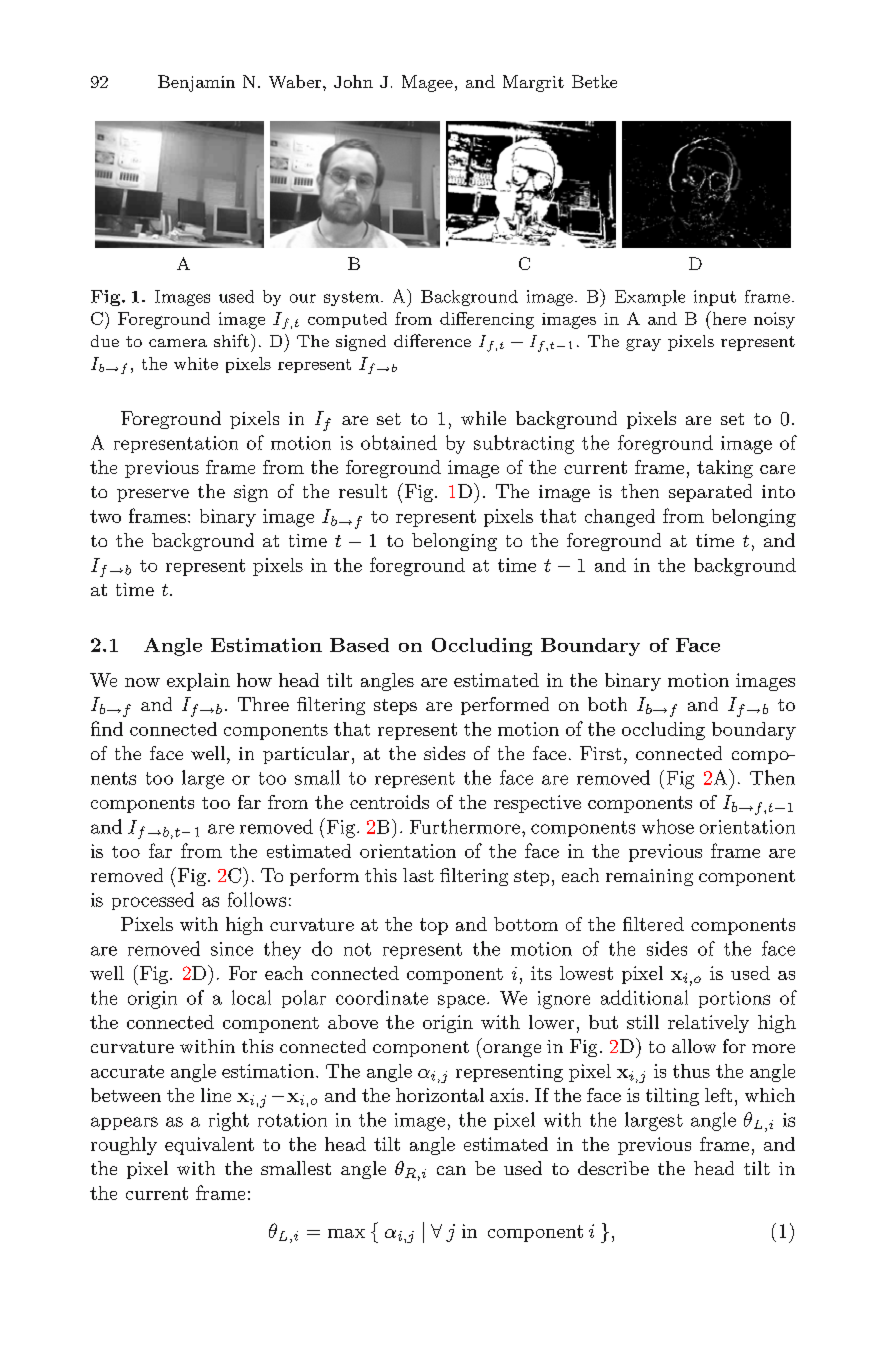 The height and width of the page is (1360, 896). I want to click on can, so click(451, 1170).
